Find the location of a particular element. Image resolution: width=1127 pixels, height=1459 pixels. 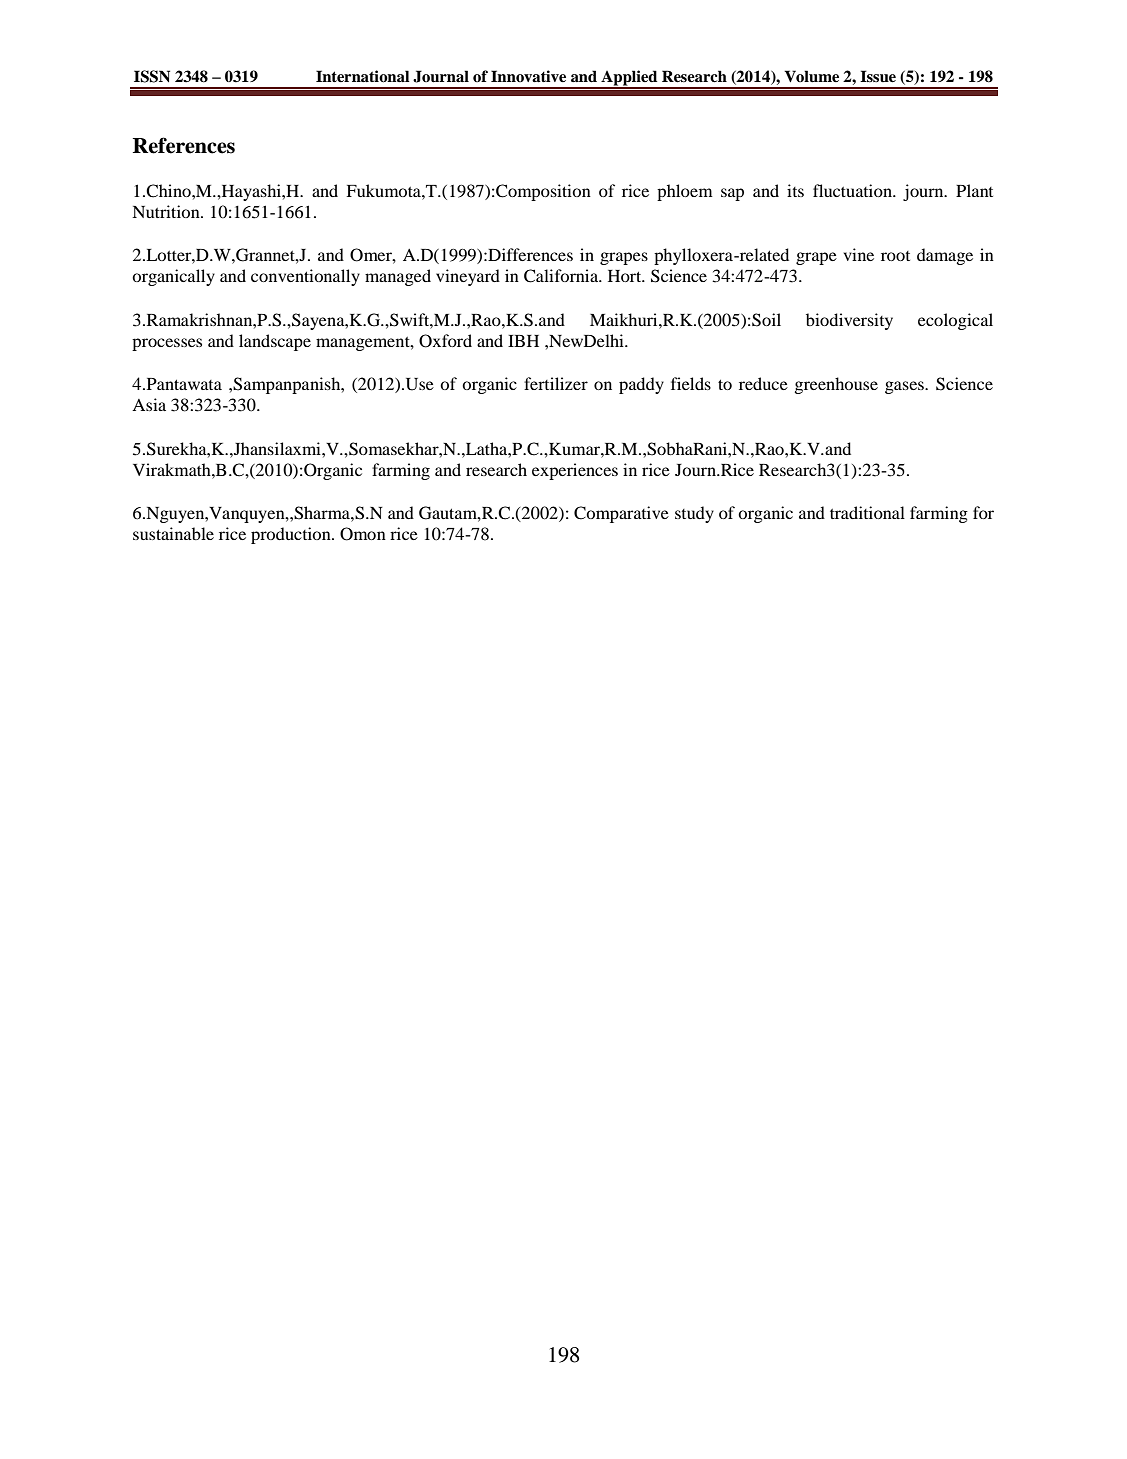

ISSN is located at coordinates (152, 76).
